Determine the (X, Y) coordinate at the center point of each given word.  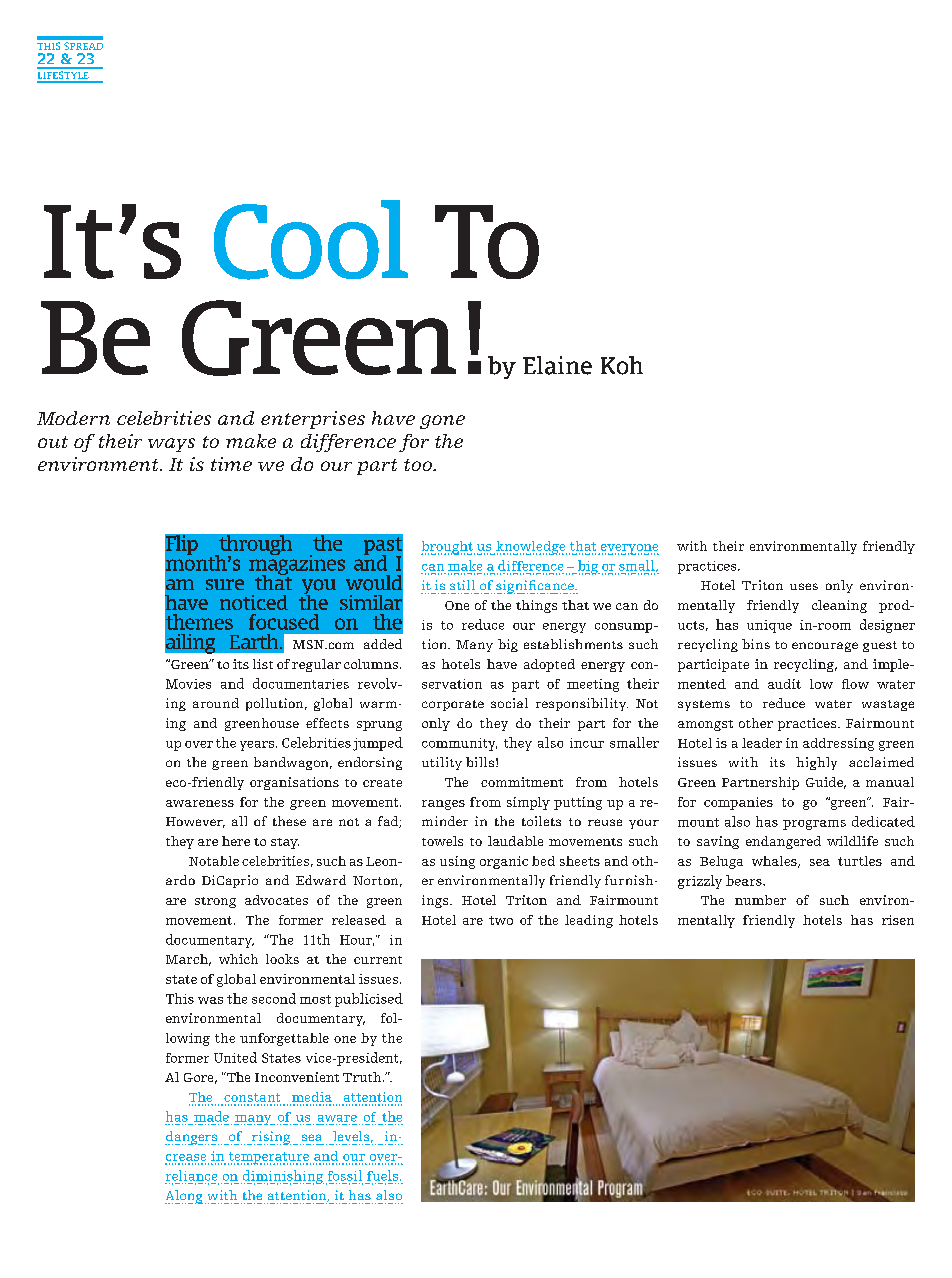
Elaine (557, 365)
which (238, 959)
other (756, 723)
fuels (384, 1175)
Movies (188, 684)
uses (804, 586)
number (760, 900)
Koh (622, 365)
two (501, 920)
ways (171, 445)
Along (184, 1197)
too (419, 465)
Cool (311, 240)
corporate (453, 705)
